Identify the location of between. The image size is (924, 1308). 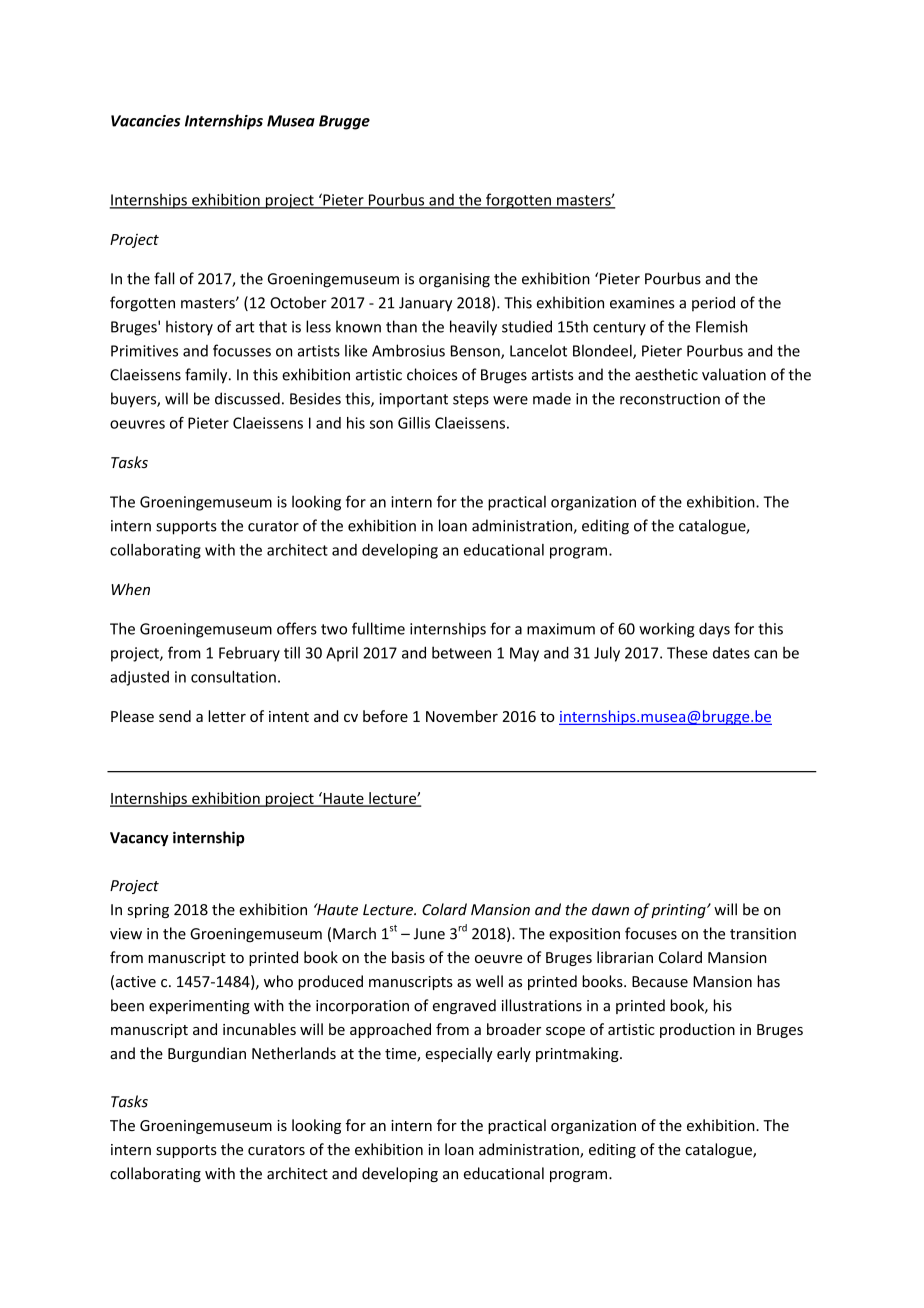
(461, 652).
